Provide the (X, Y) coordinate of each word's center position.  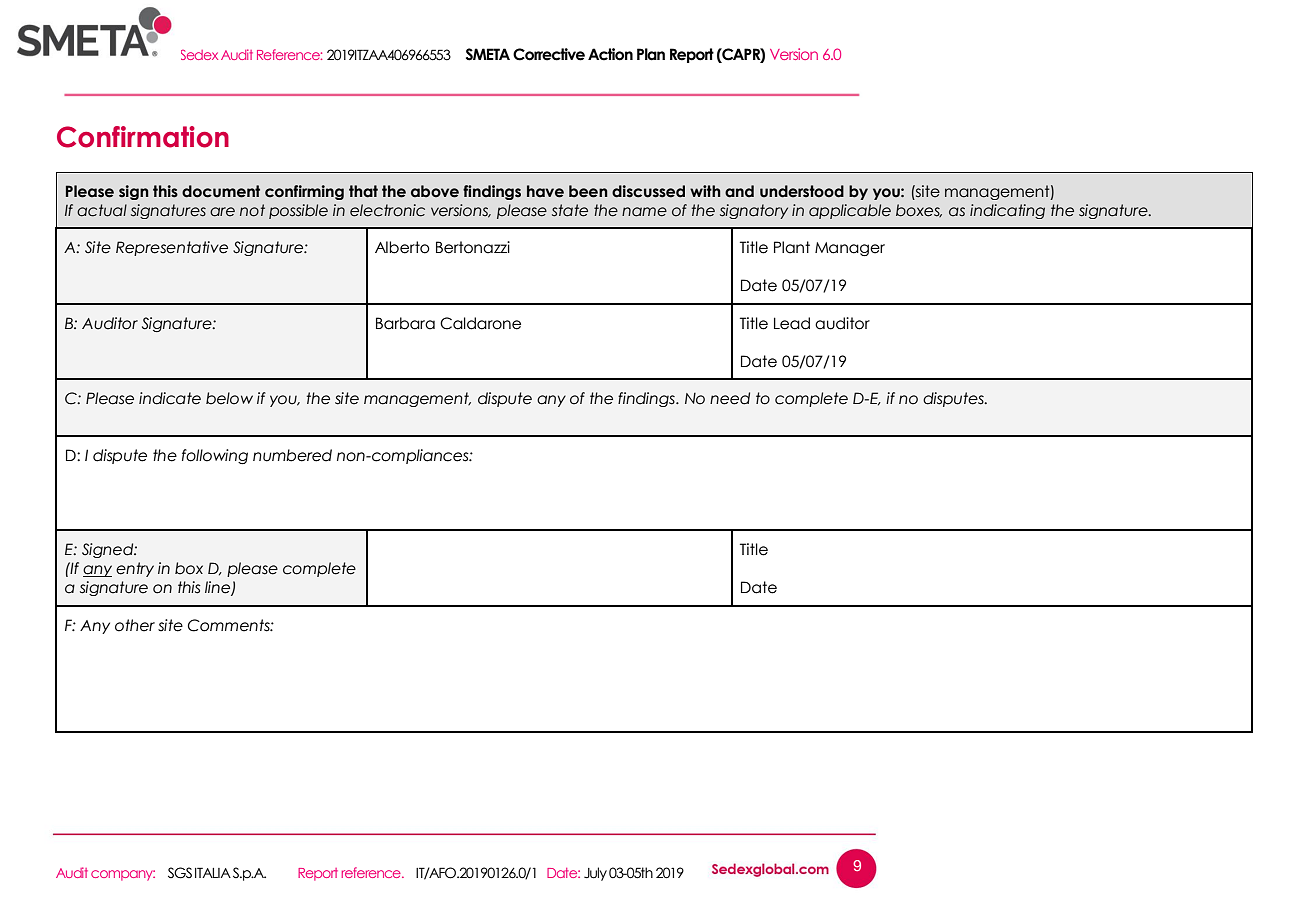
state (570, 210)
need (730, 398)
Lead (792, 323)
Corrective (549, 54)
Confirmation (143, 137)
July (595, 874)
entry (135, 569)
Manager (850, 249)
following (215, 456)
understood (802, 191)
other (135, 625)
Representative (172, 248)
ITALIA (213, 872)
